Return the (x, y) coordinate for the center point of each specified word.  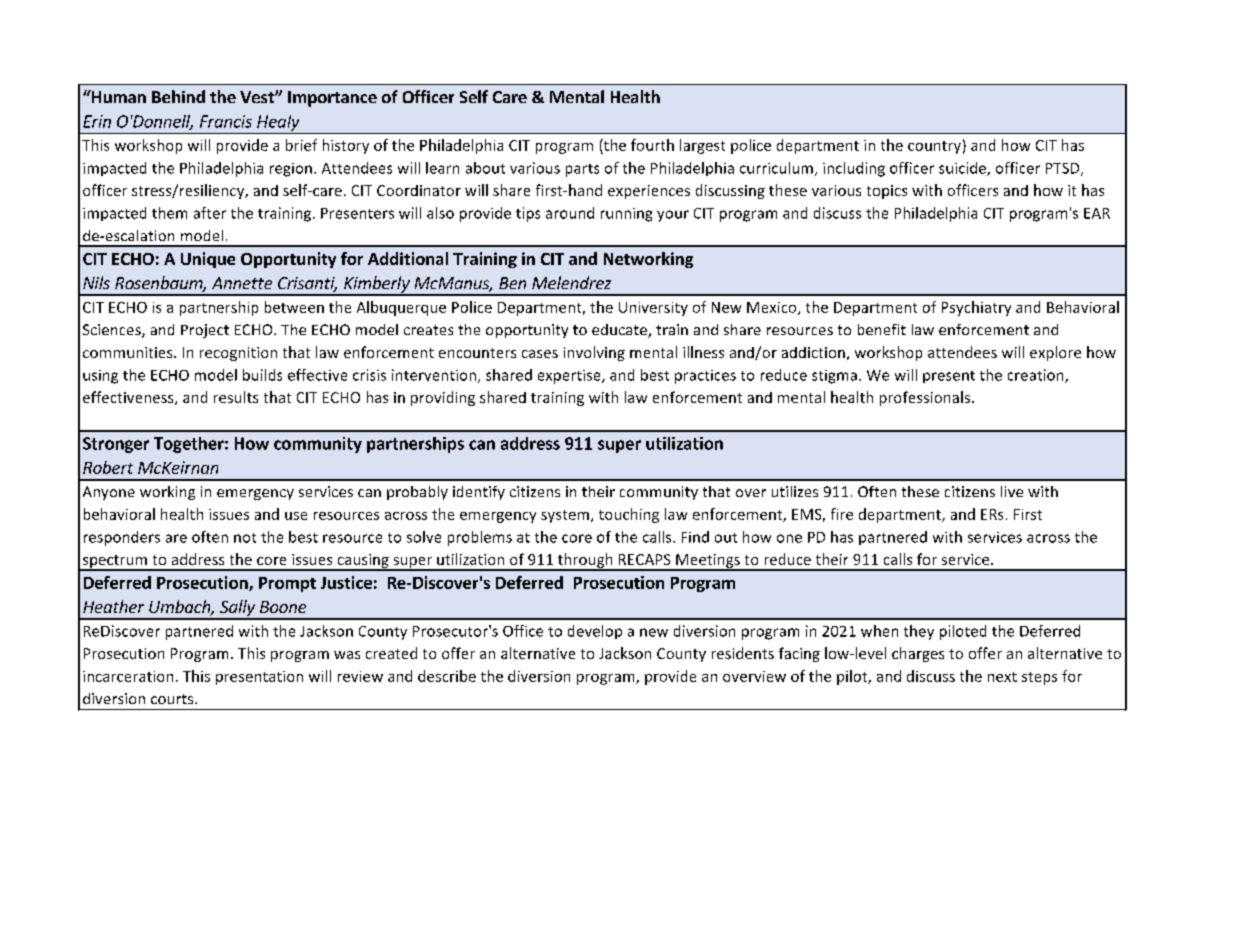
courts (173, 699)
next (1002, 677)
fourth (652, 145)
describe (447, 676)
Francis (226, 121)
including (854, 169)
